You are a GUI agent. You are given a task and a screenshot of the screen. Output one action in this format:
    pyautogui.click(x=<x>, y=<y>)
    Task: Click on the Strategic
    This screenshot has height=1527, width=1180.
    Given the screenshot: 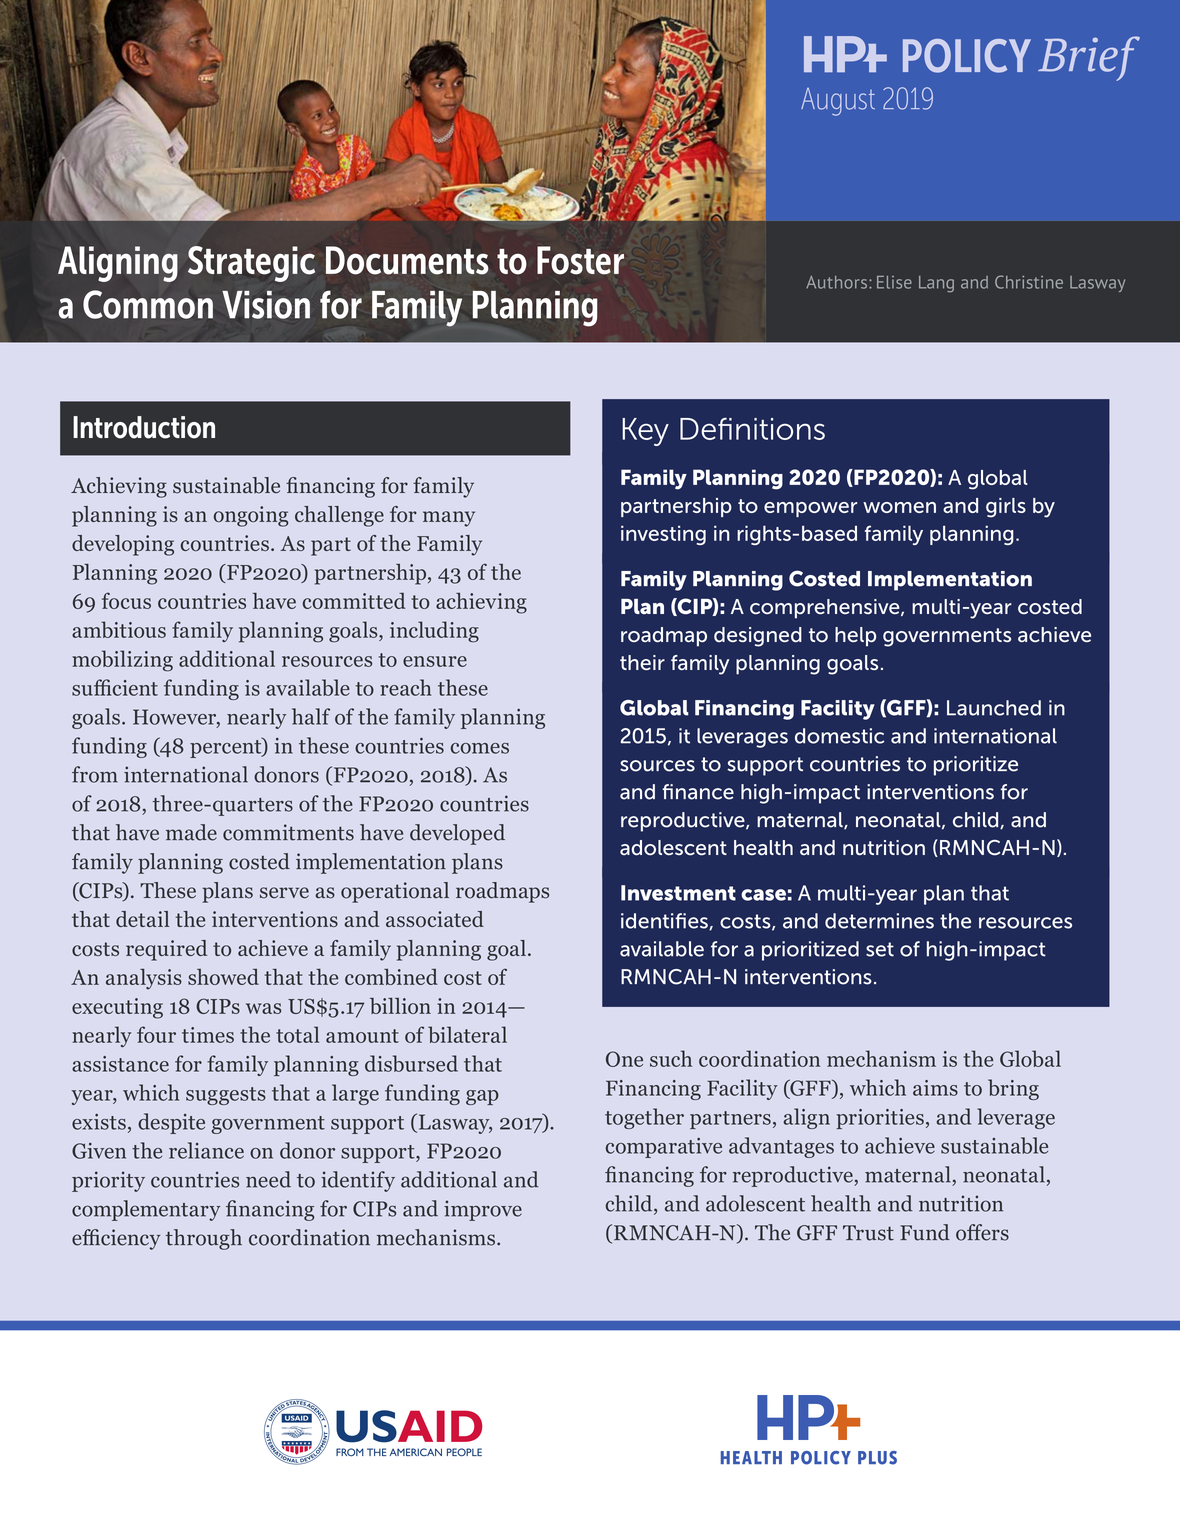 What is the action you would take?
    pyautogui.click(x=251, y=264)
